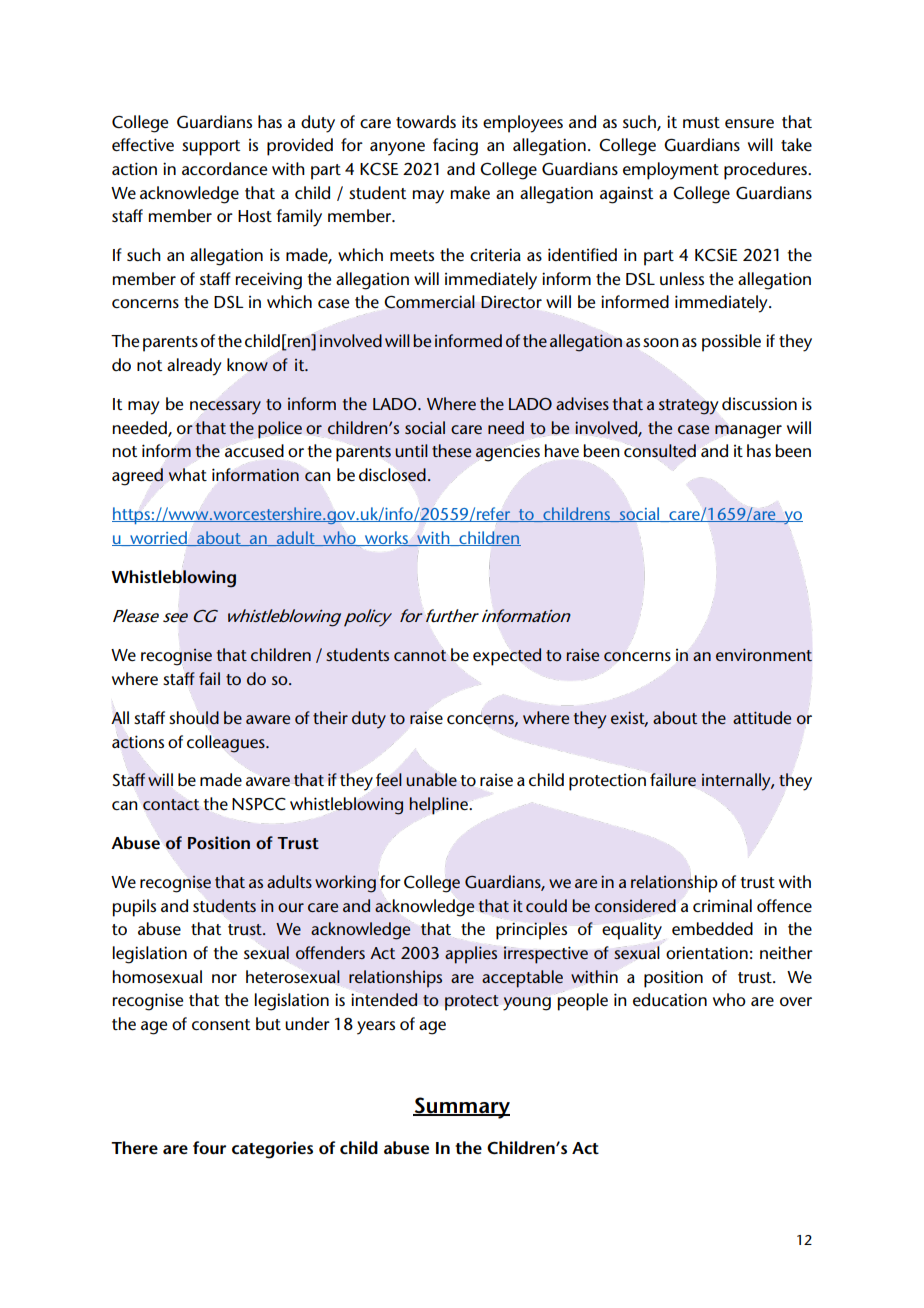 The height and width of the screenshot is (1308, 924). I want to click on should, so click(194, 718).
